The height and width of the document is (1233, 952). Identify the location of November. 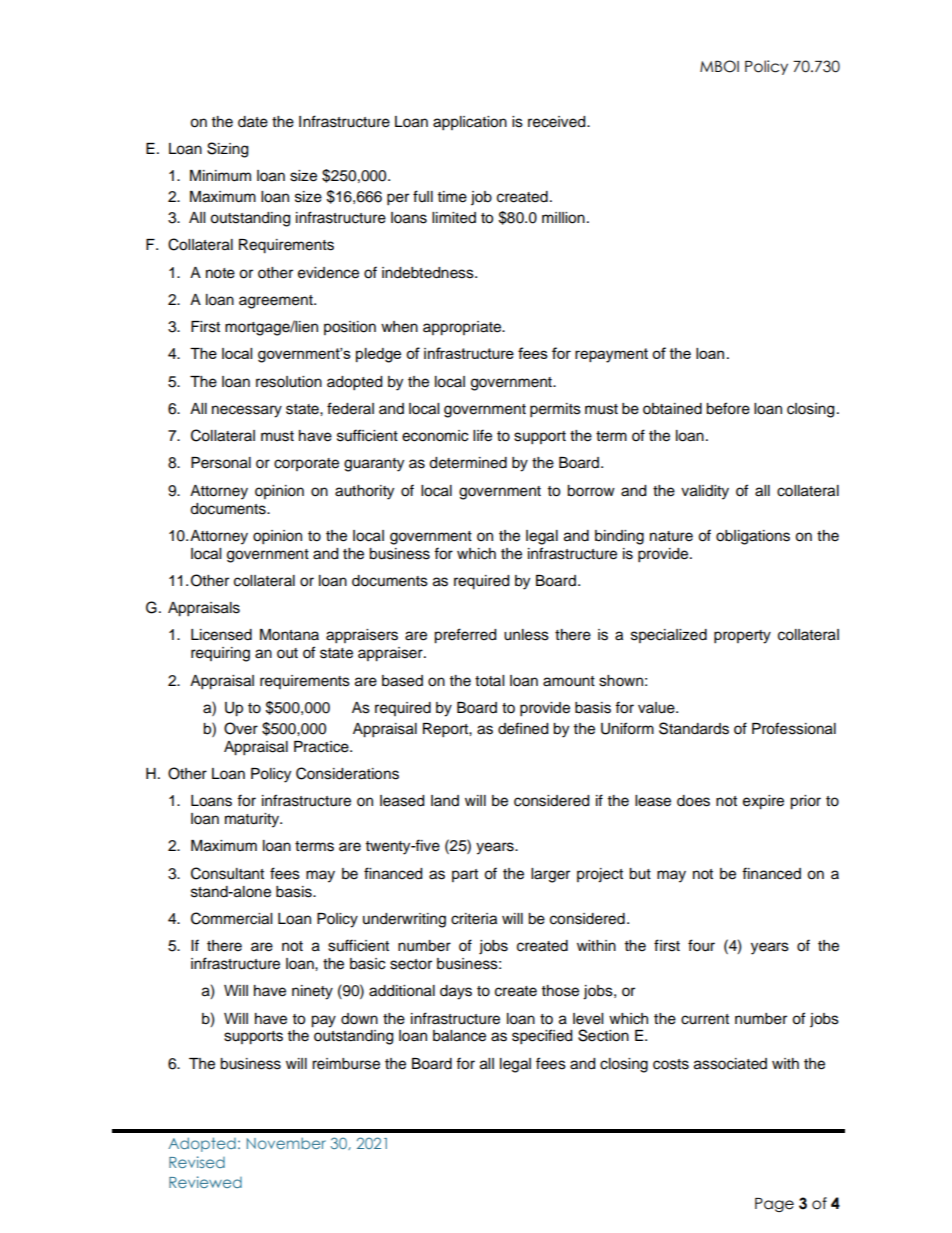
(286, 1143).
